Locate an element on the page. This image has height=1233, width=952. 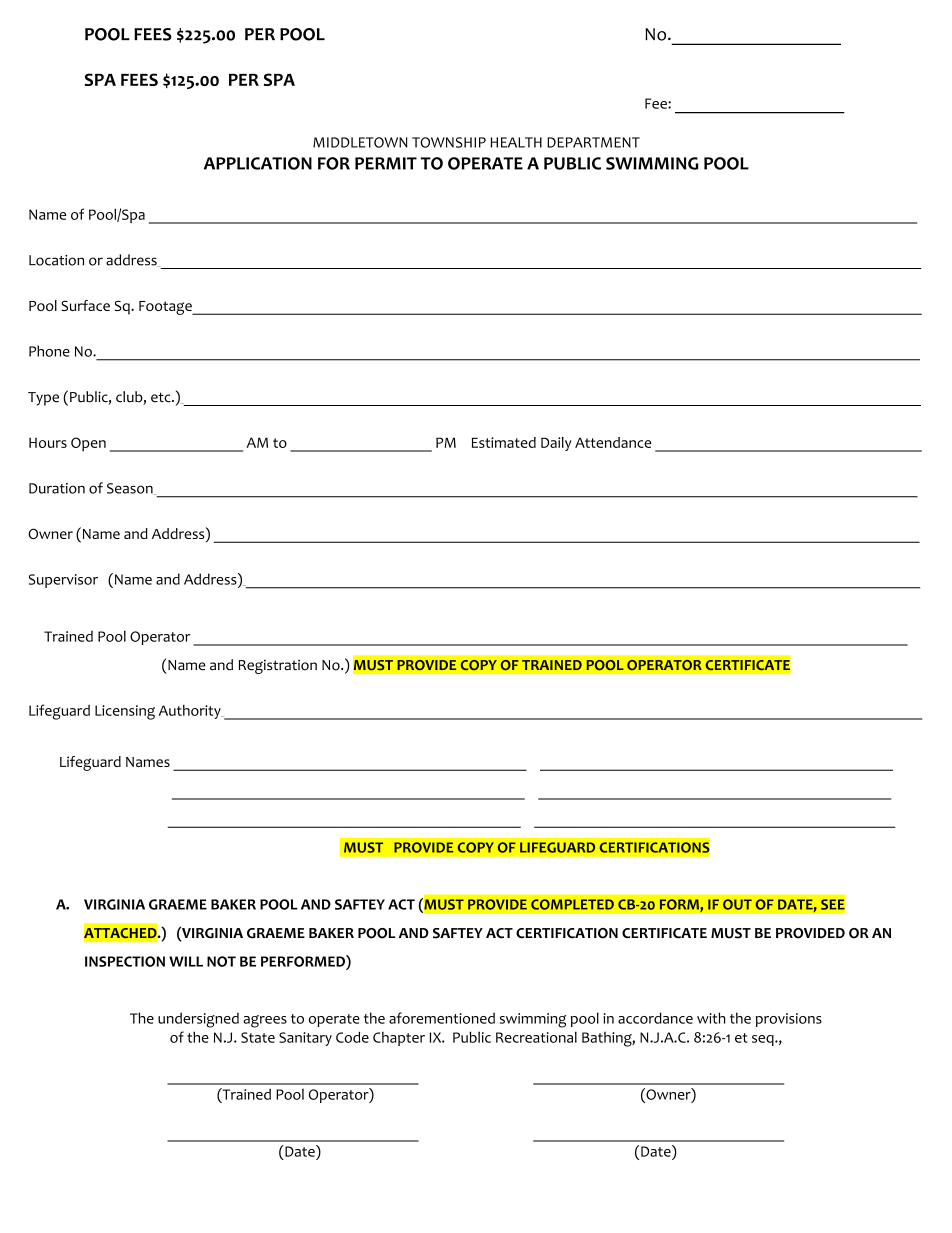
undersigned is located at coordinates (198, 1020).
